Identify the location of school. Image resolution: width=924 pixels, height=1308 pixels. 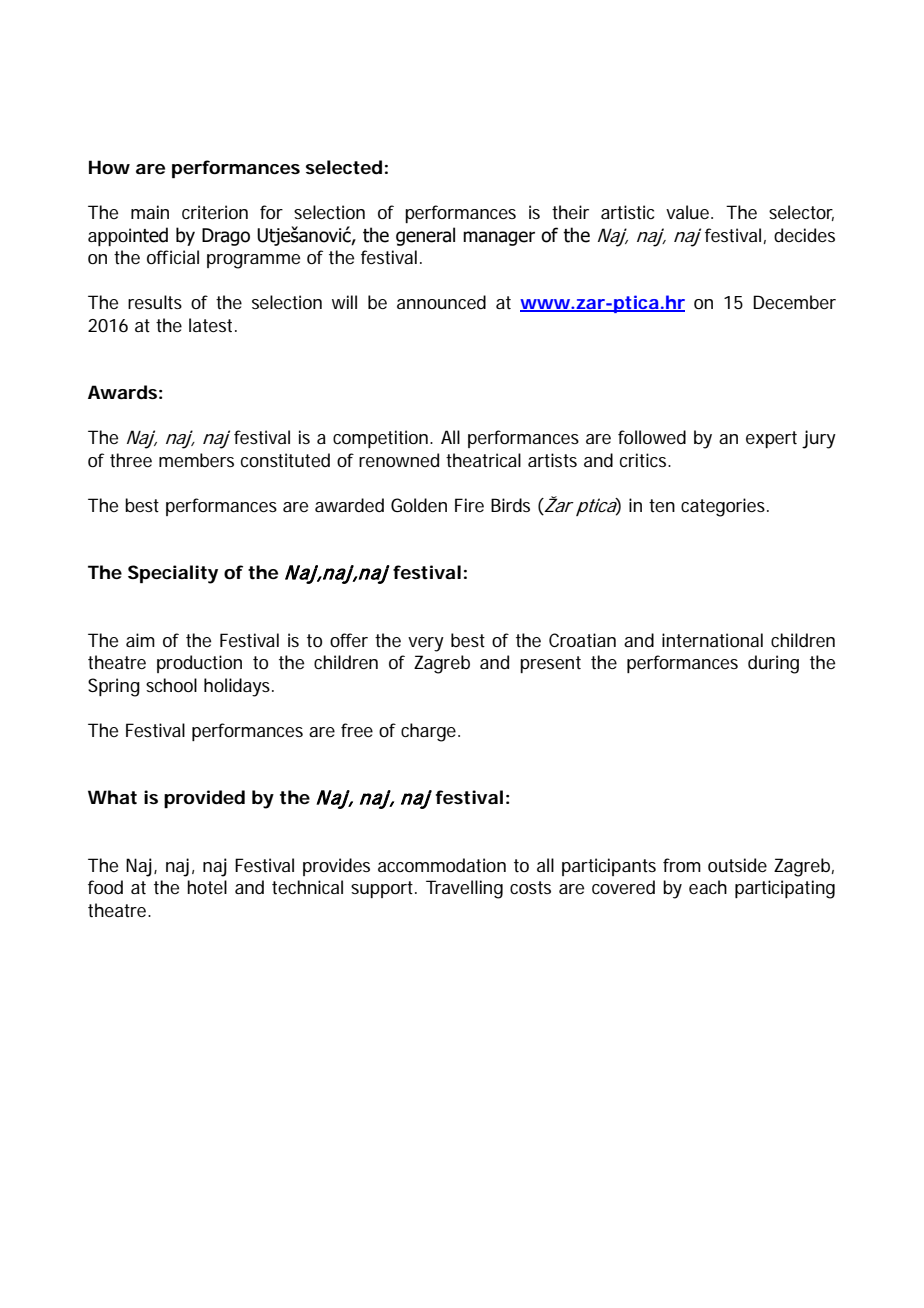
(171, 685).
